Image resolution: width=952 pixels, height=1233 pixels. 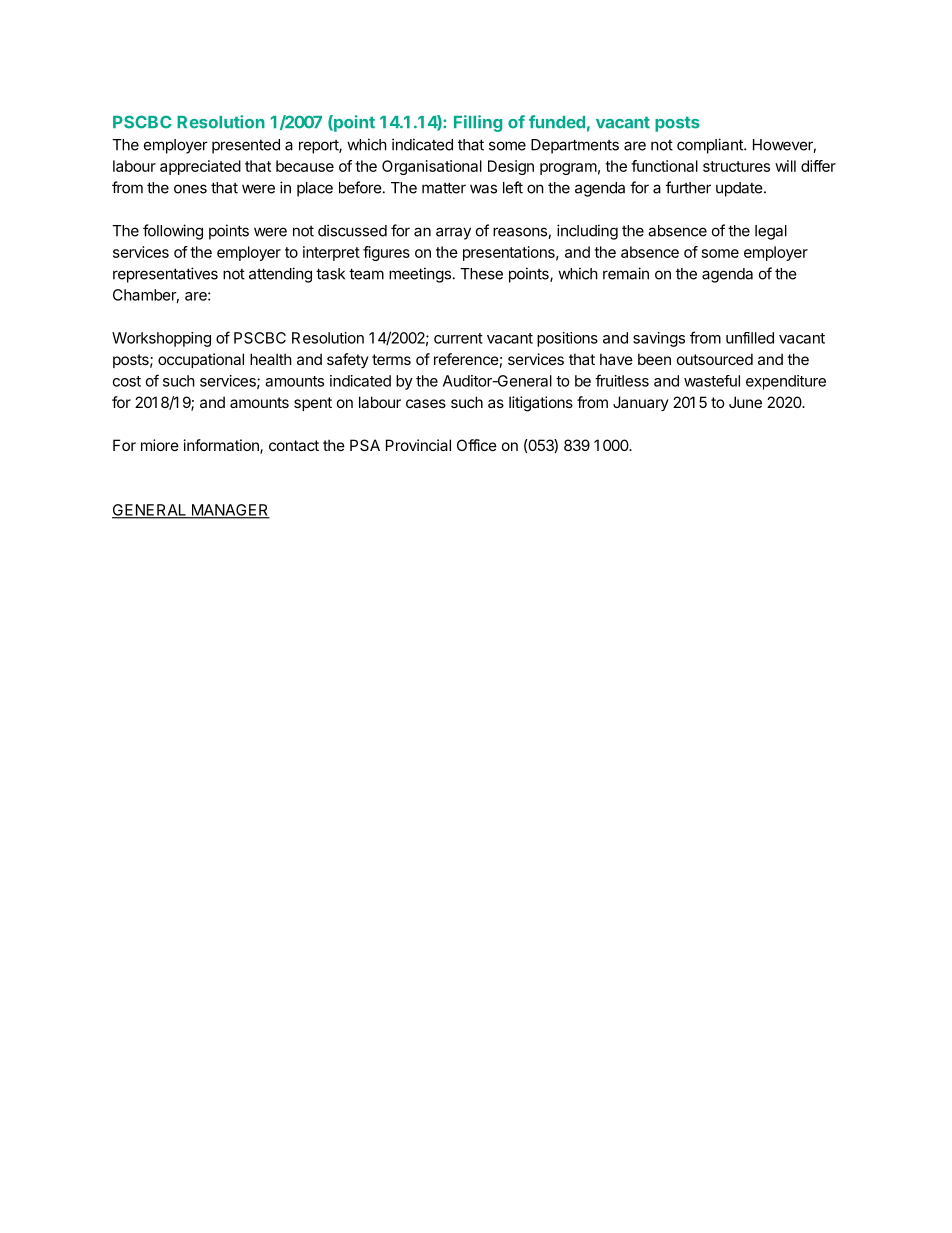 What do you see at coordinates (712, 381) in the screenshot?
I see `wasteful` at bounding box center [712, 381].
